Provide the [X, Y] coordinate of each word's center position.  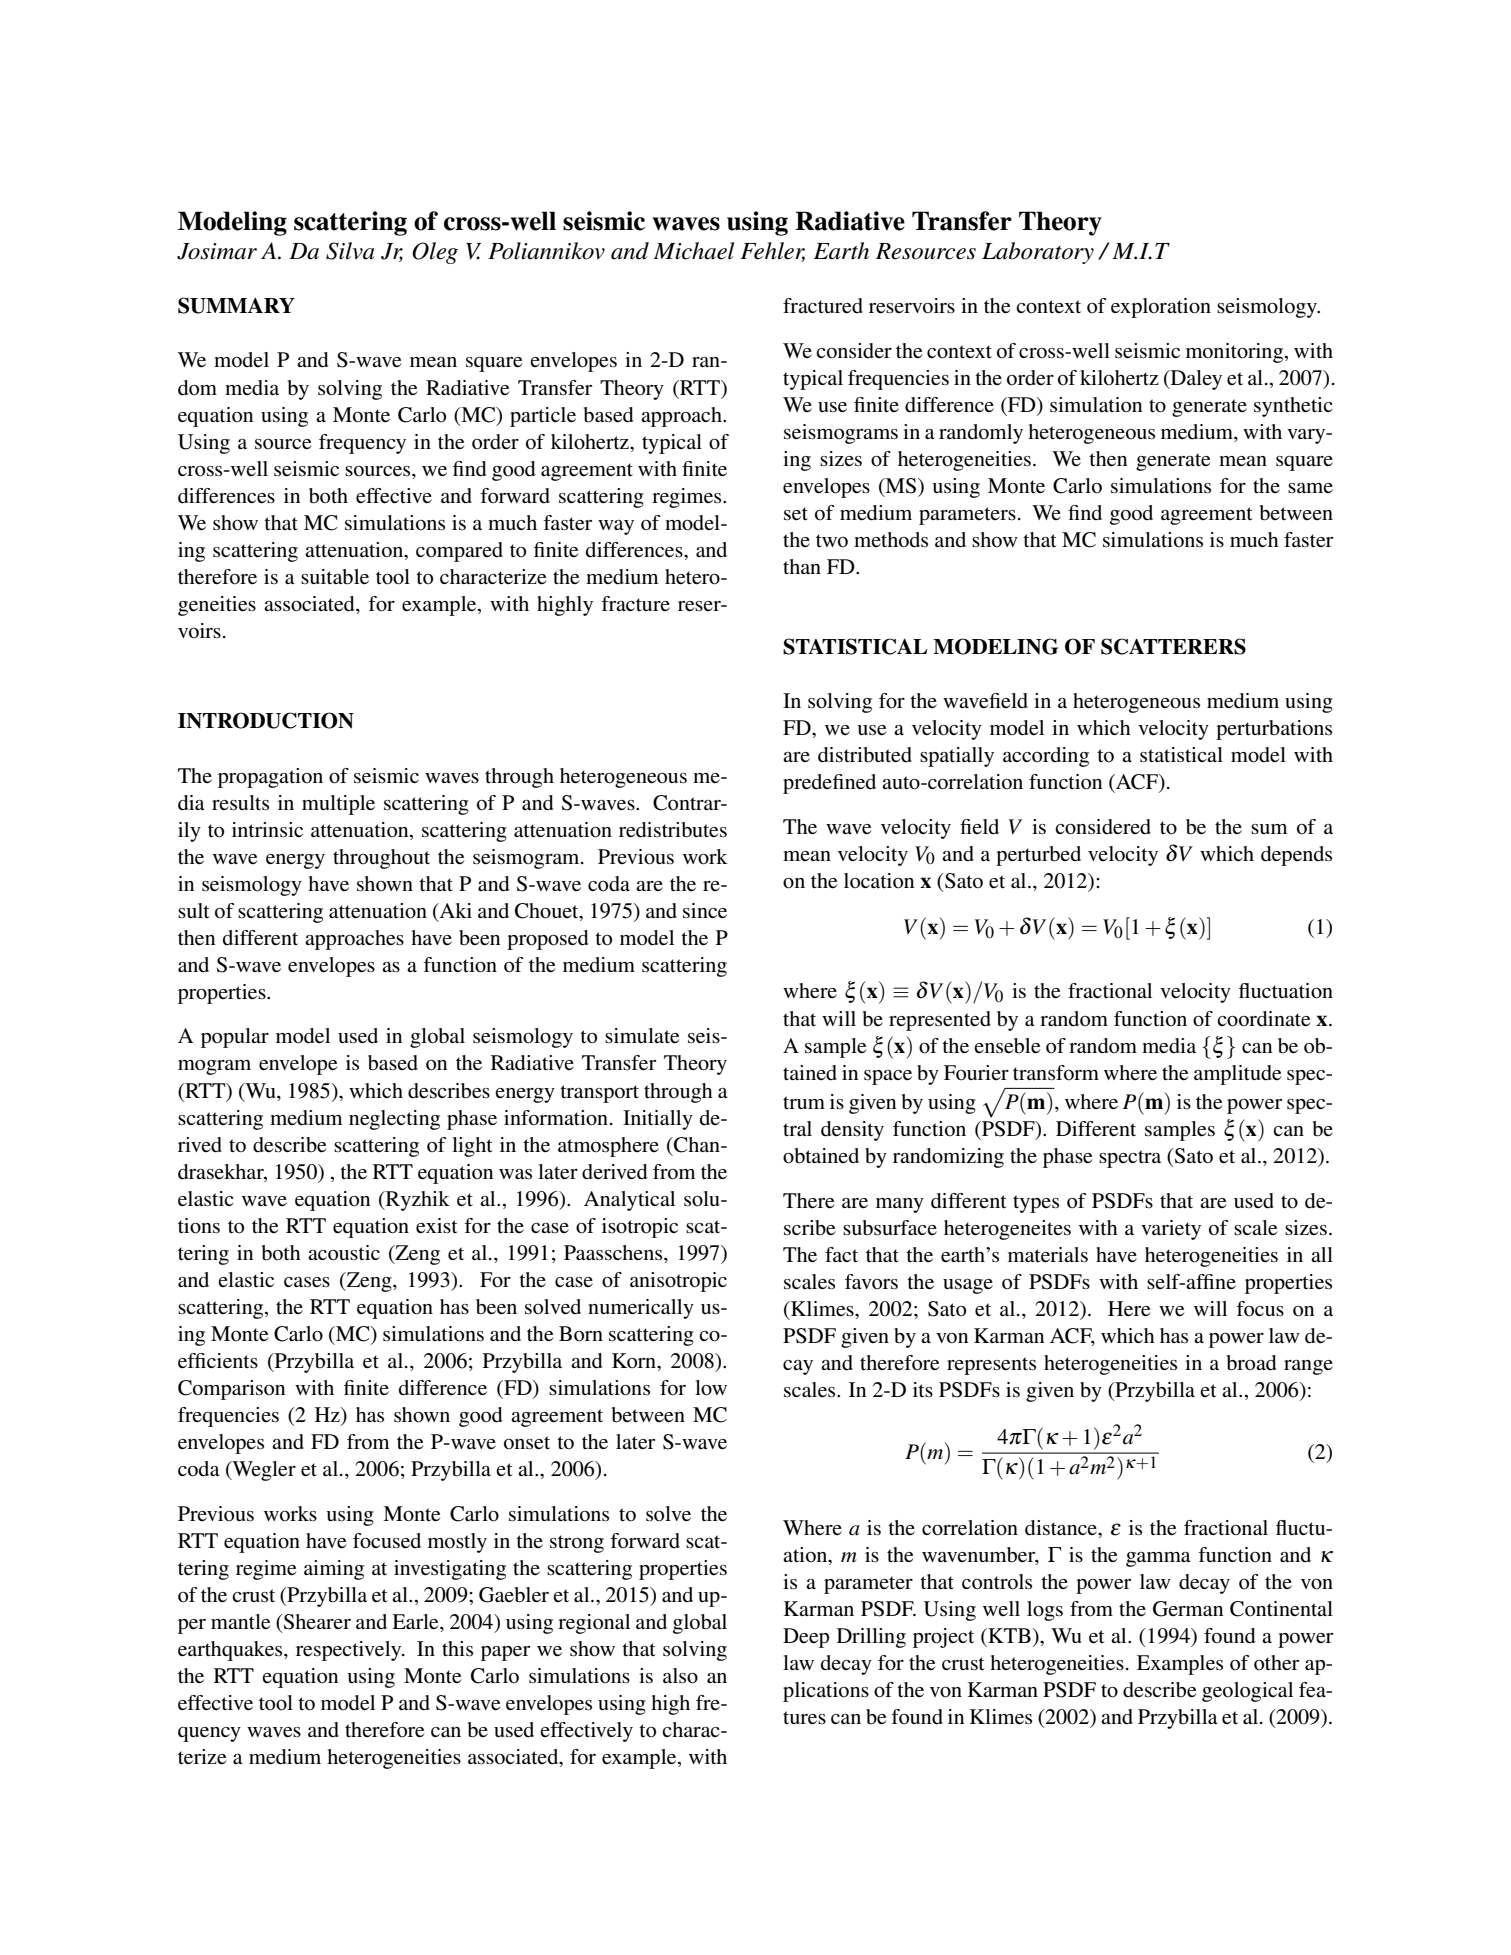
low [711, 1388]
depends [1296, 856]
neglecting [394, 1120]
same [1310, 488]
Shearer [316, 1622]
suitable [335, 577]
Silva [350, 251]
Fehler [772, 252]
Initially [658, 1120]
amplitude [1237, 1075]
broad [1251, 1363]
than [802, 566]
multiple [338, 805]
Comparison [231, 1390]
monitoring [1236, 353]
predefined [829, 784]
